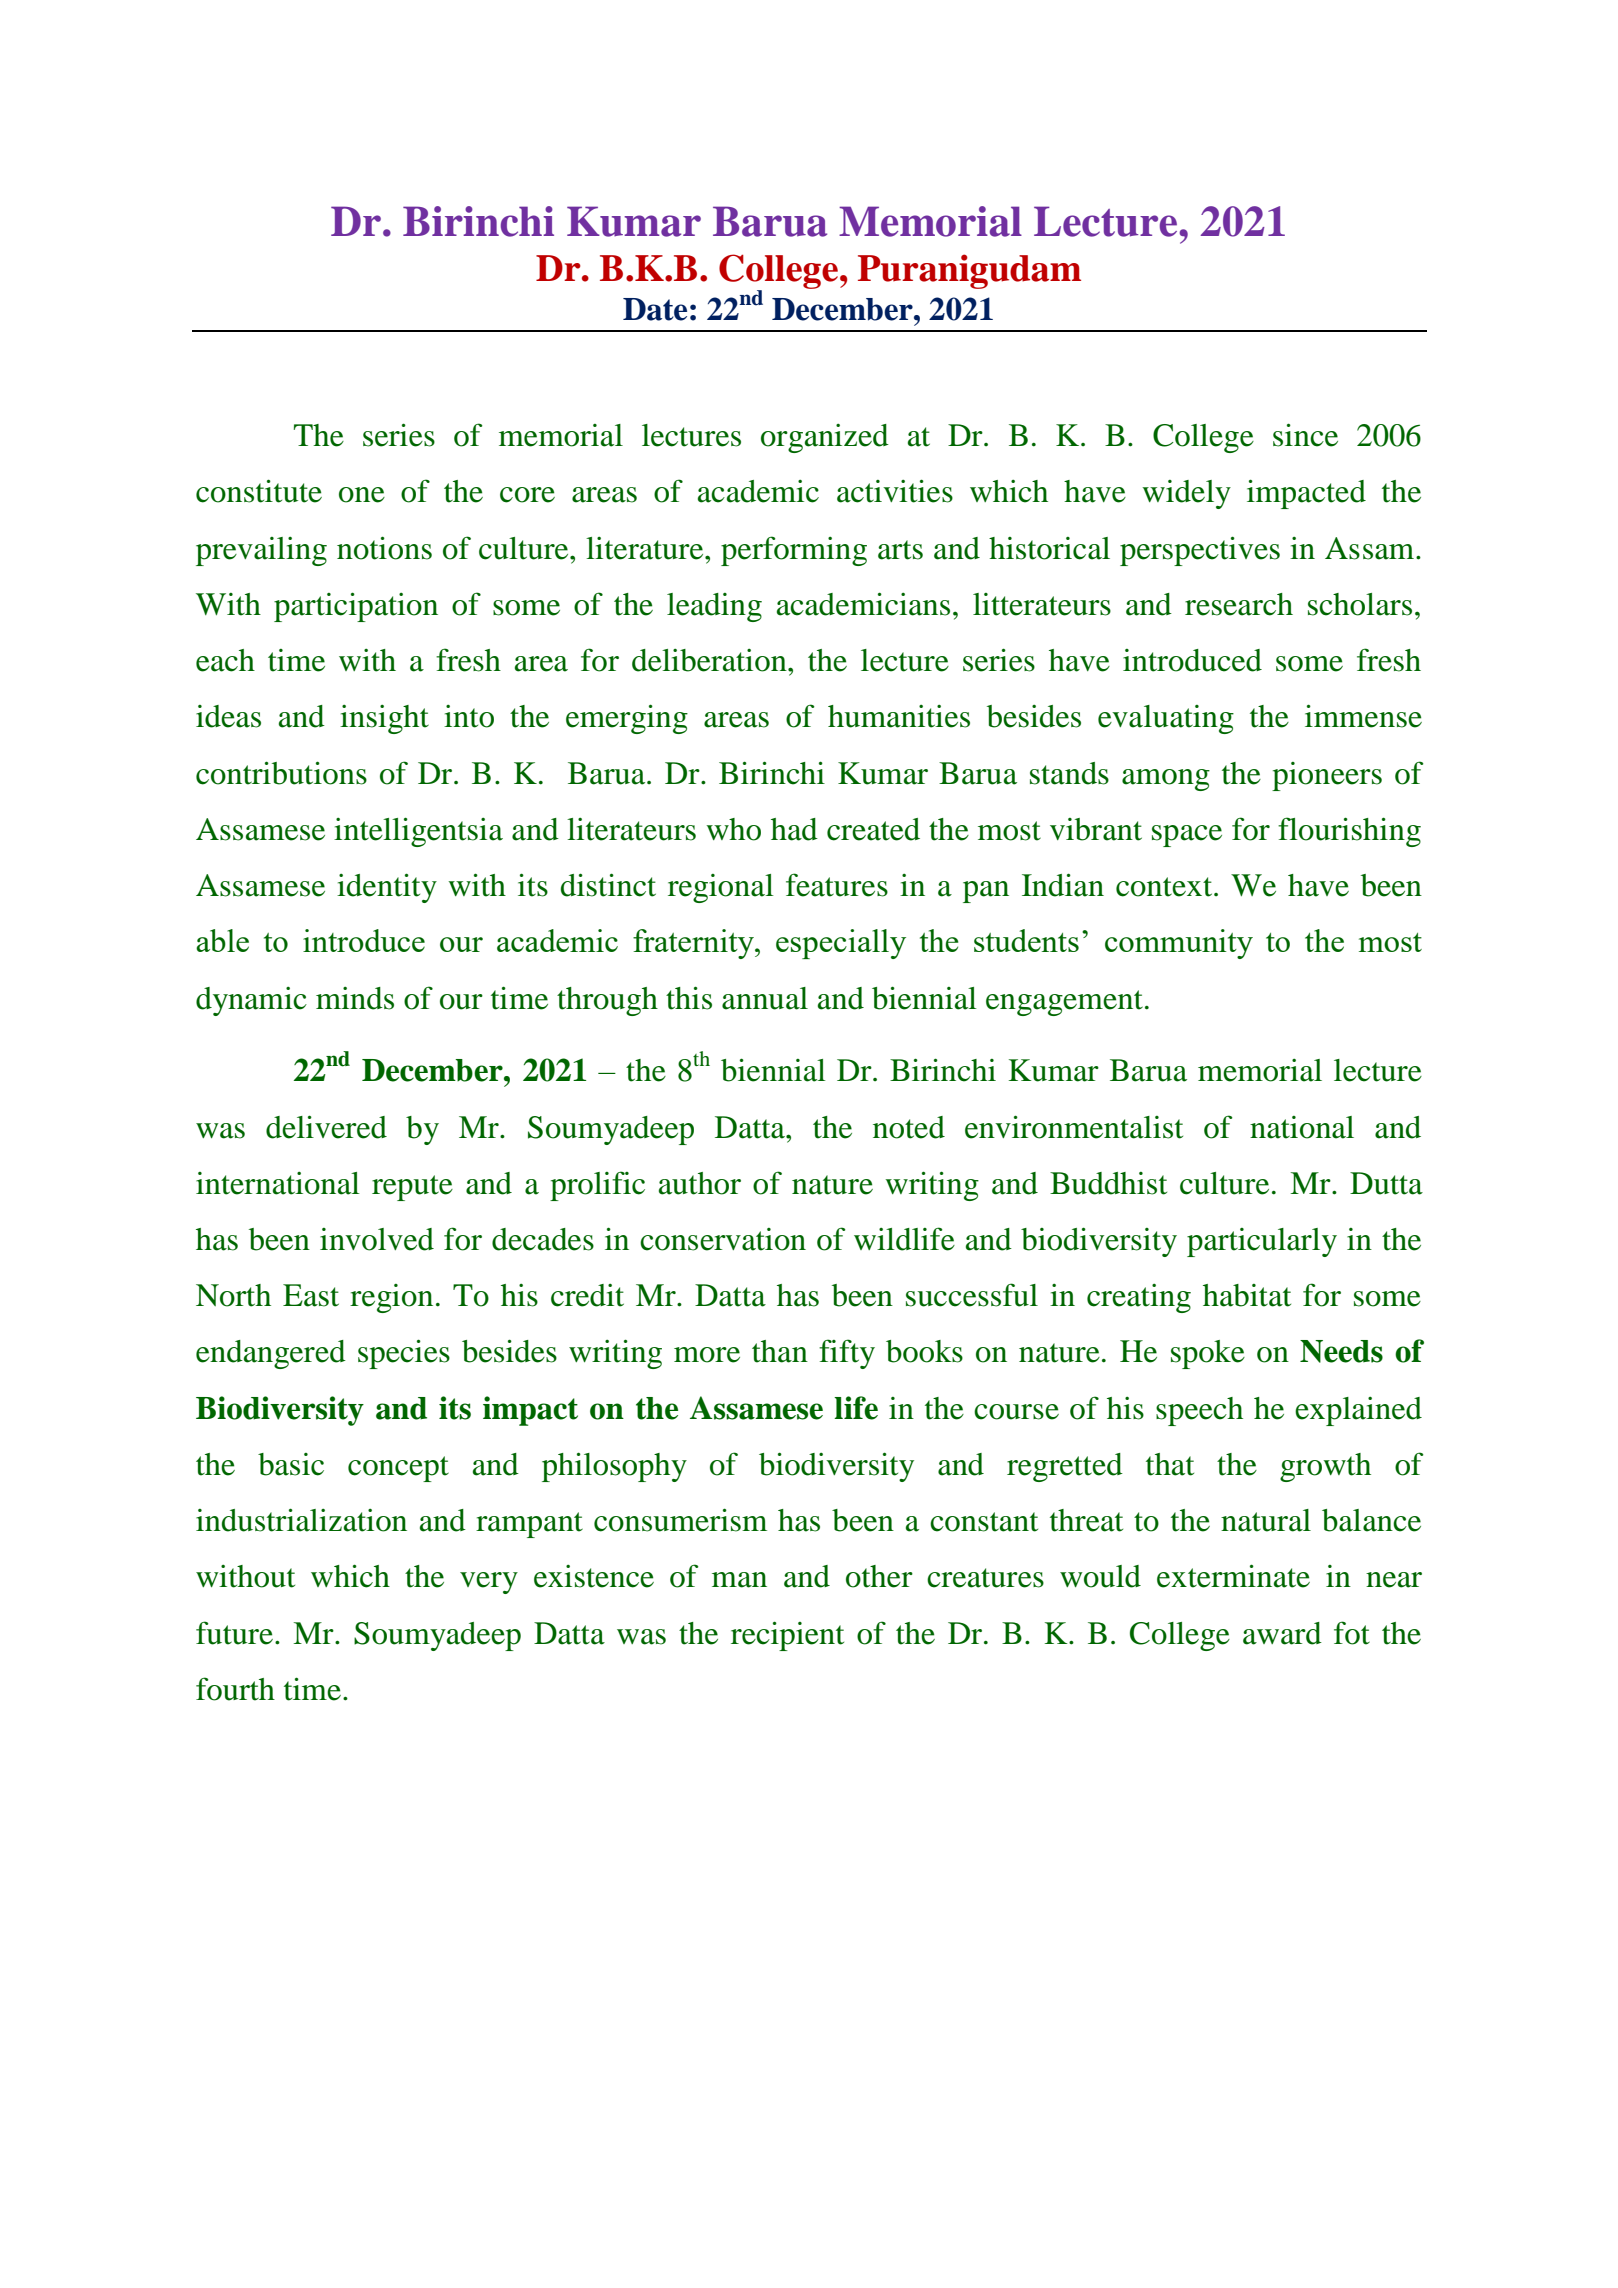 Image resolution: width=1618 pixels, height=2288 pixels. Describe the element at coordinates (355, 998) in the page. I see `minds` at that location.
